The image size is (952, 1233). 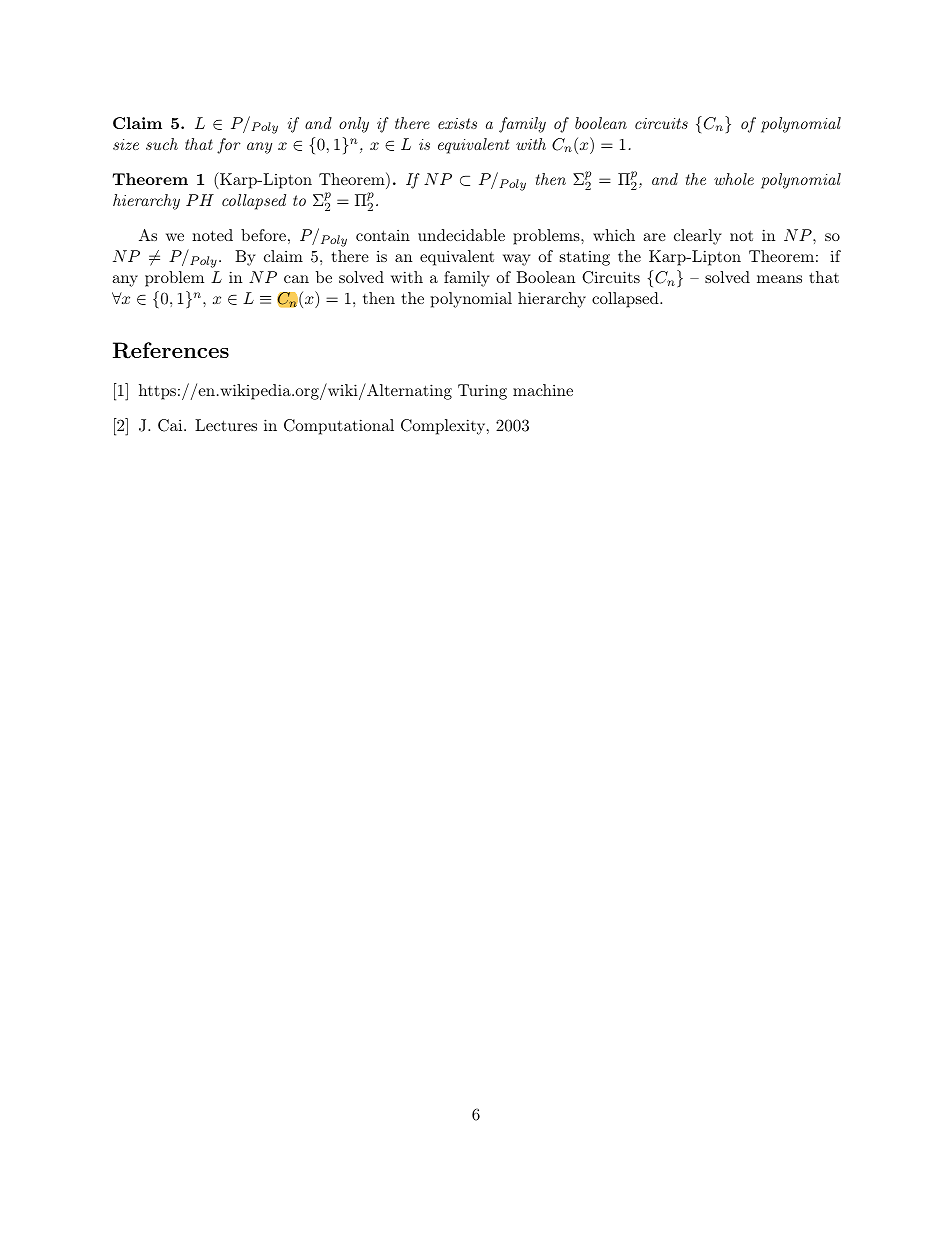 I want to click on Lectures, so click(x=226, y=425).
